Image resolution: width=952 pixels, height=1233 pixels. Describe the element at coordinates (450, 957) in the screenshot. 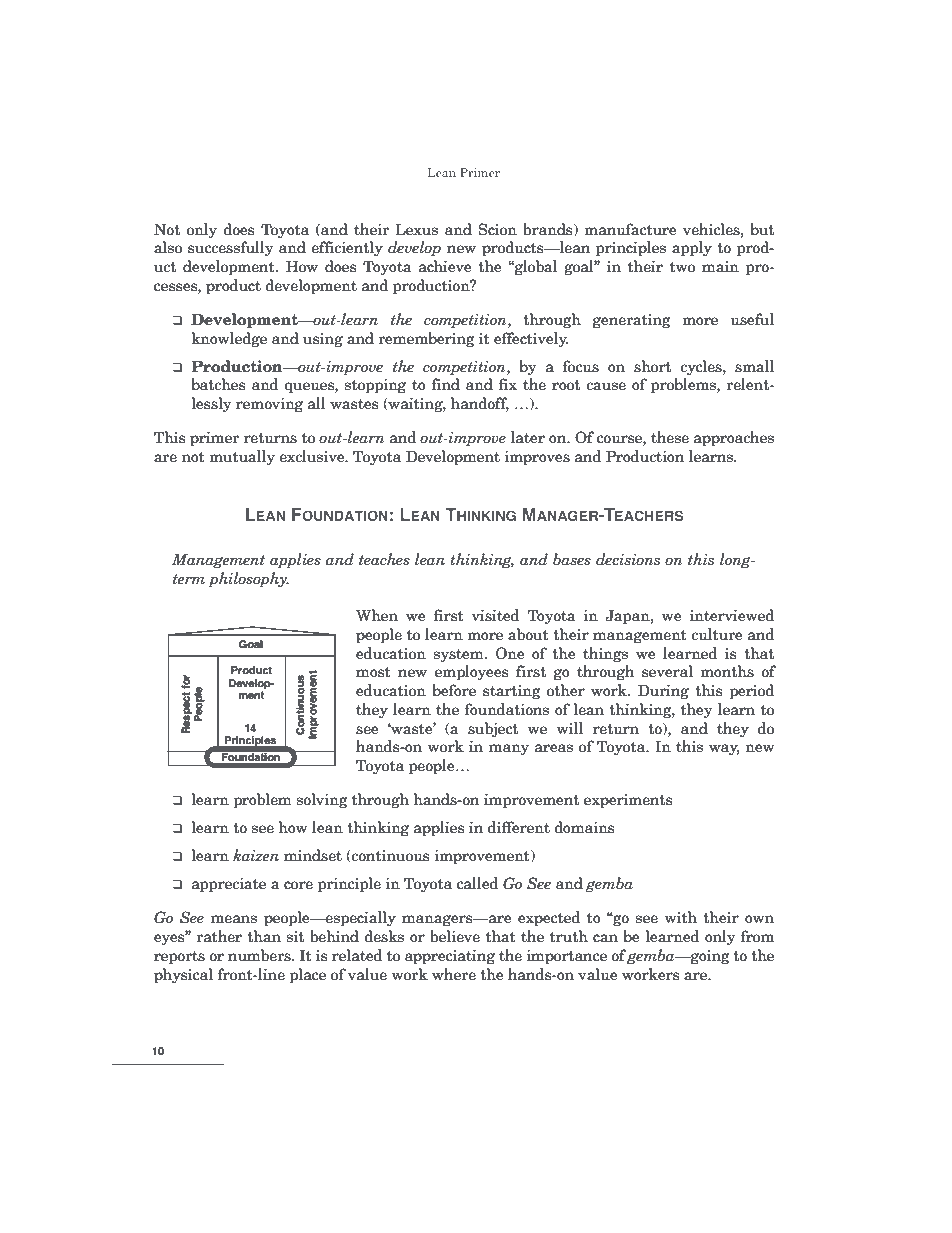

I see `appreciating` at that location.
